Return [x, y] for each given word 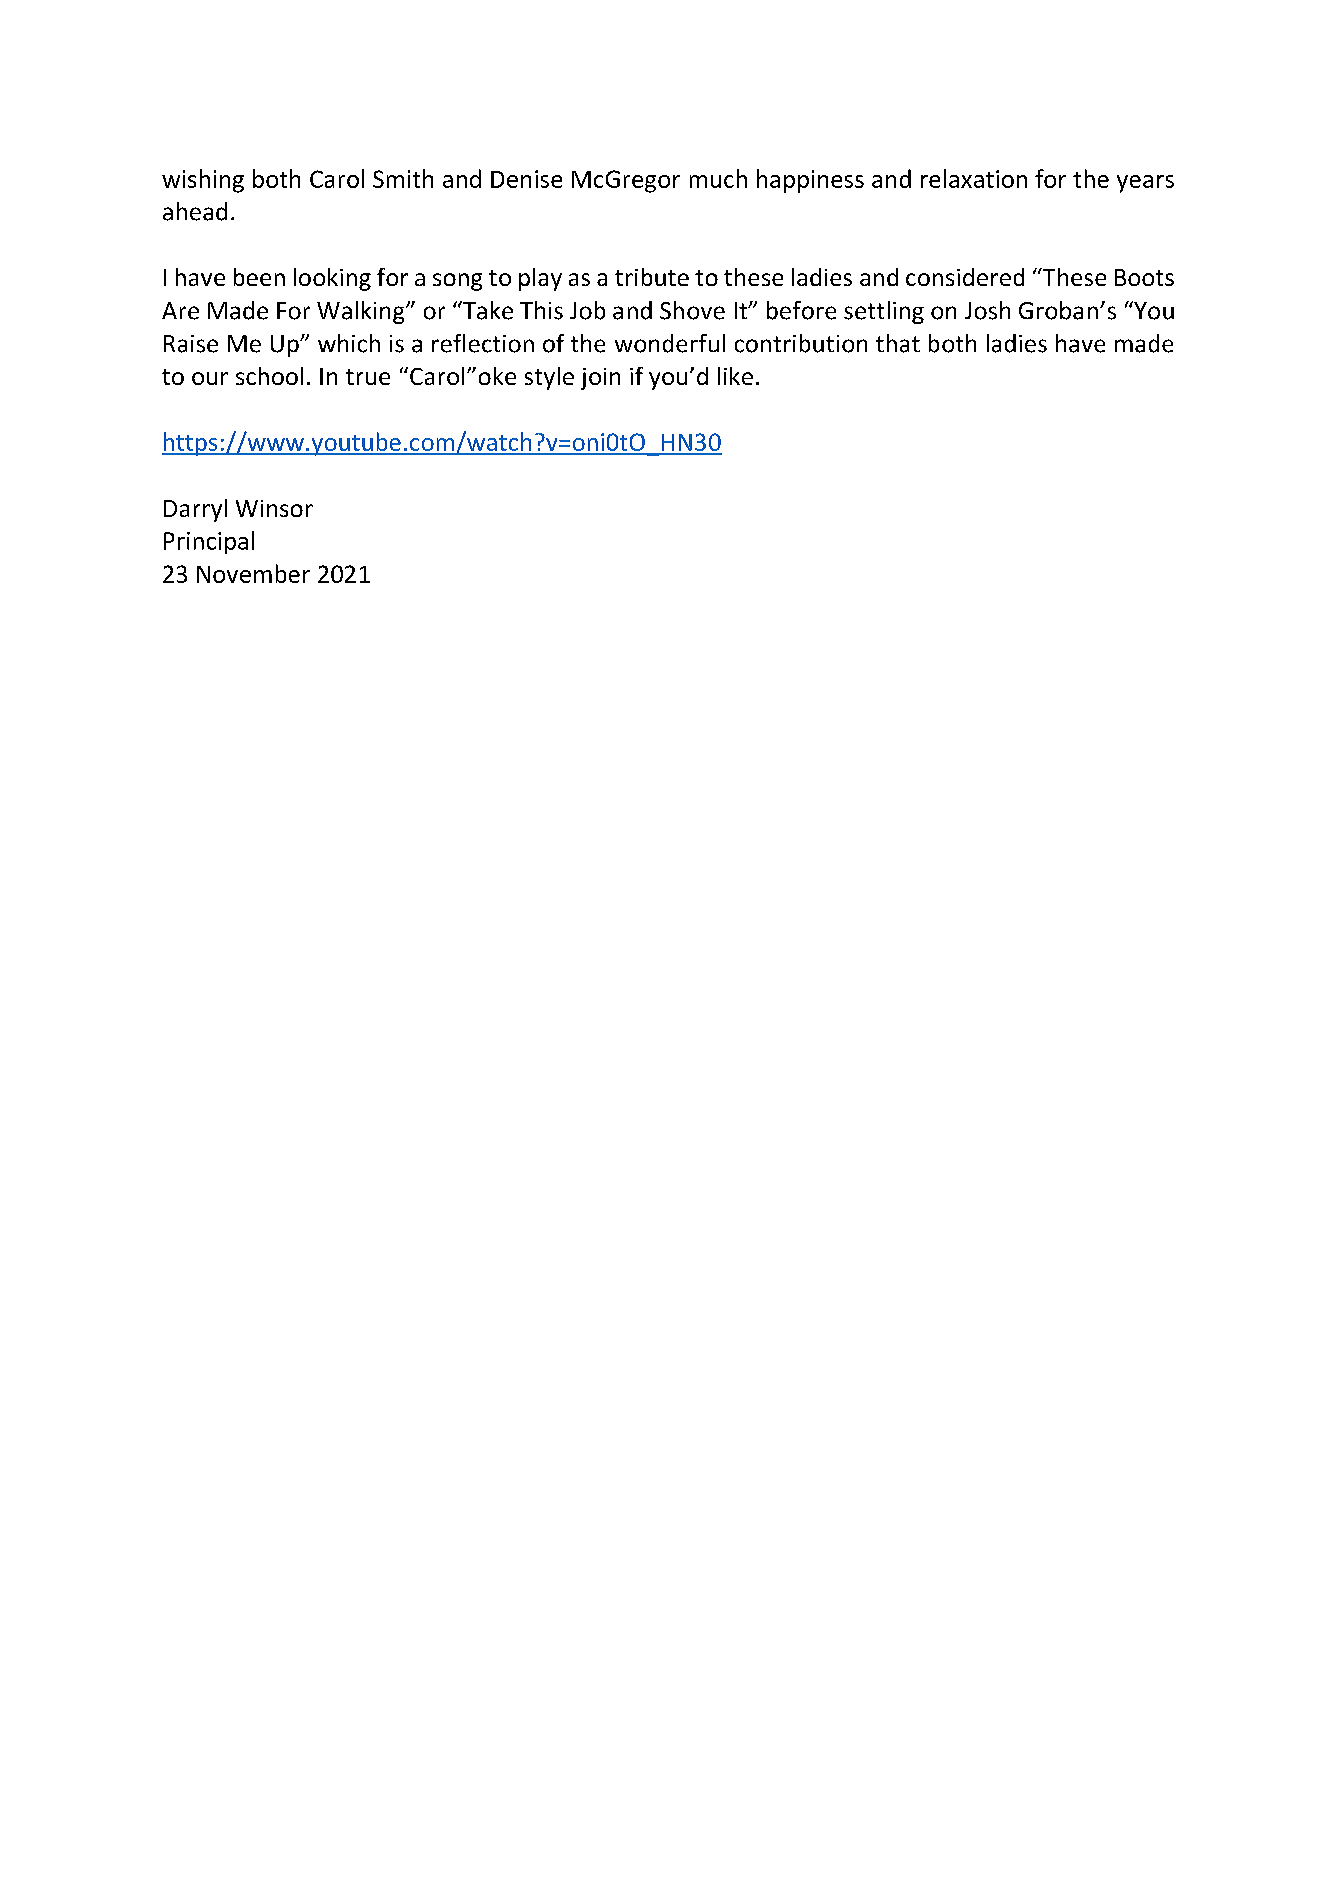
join [600, 379]
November [253, 573]
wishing [203, 181]
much [718, 178]
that [898, 343]
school [269, 376]
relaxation [974, 178]
